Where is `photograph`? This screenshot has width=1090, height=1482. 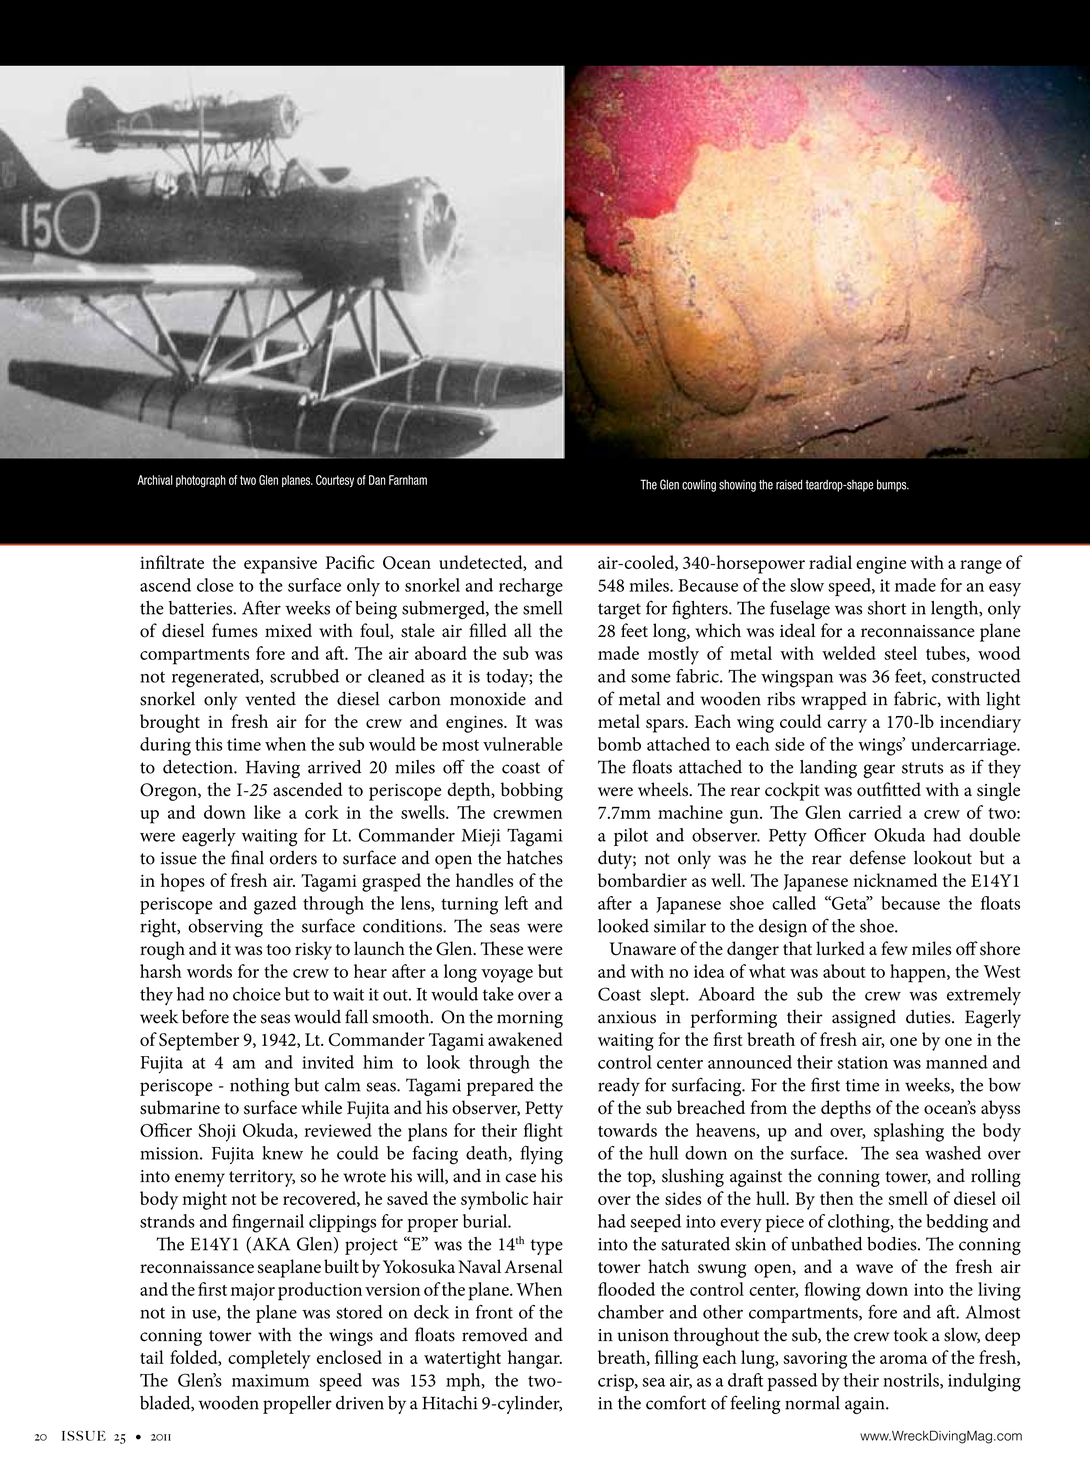
photograph is located at coordinates (201, 481).
